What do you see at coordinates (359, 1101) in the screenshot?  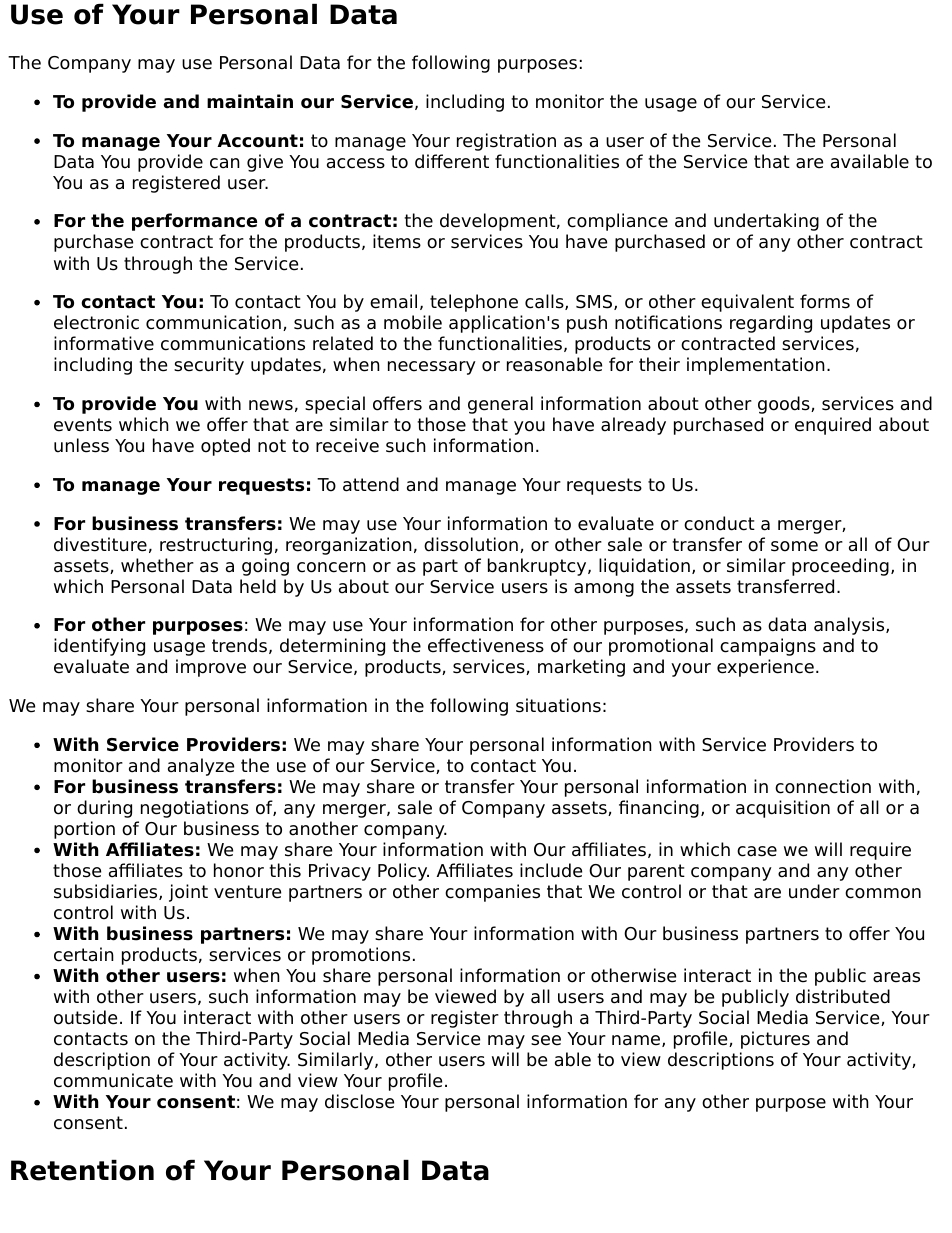 I see `disclose` at bounding box center [359, 1101].
